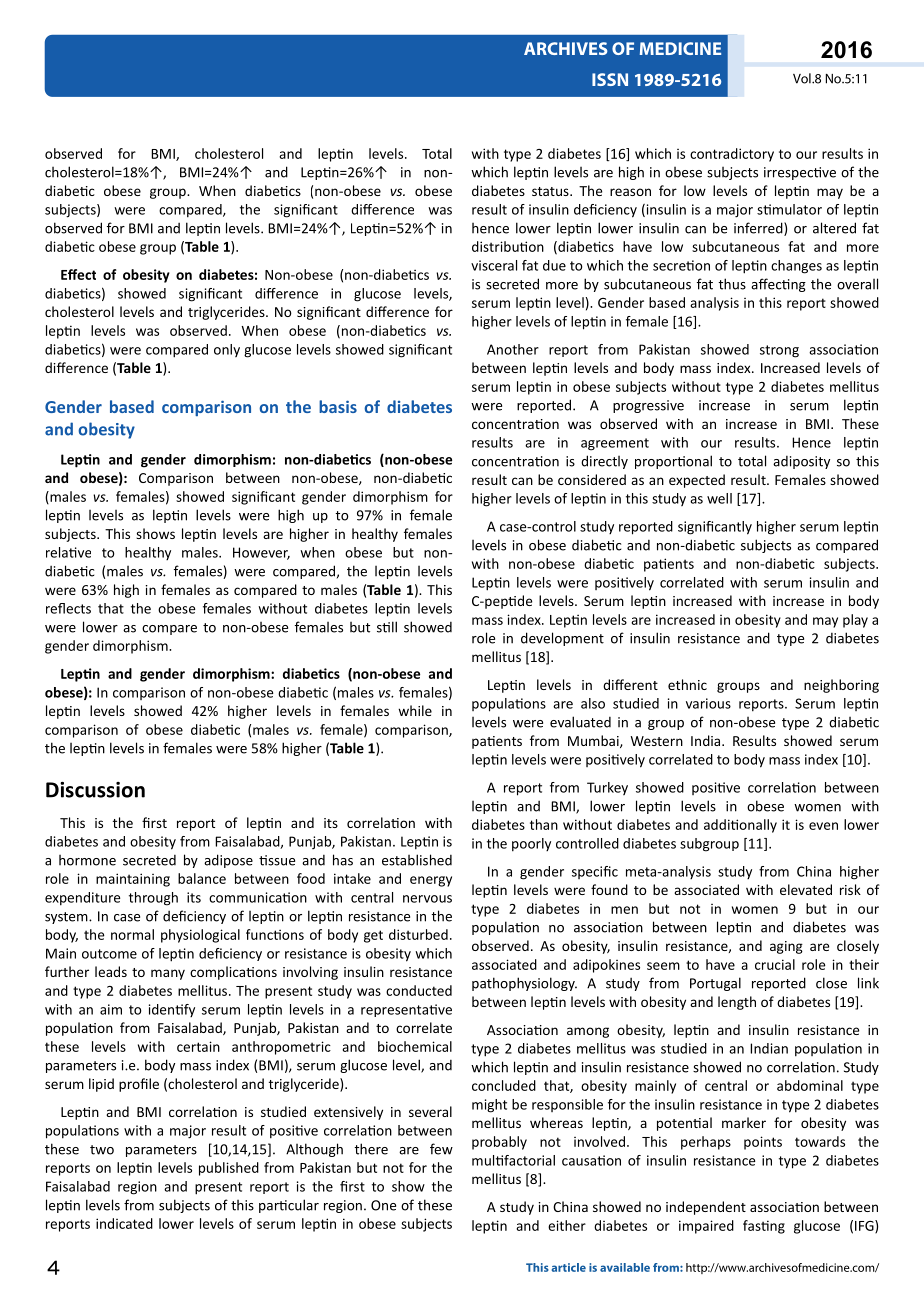 The width and height of the screenshot is (924, 1308). I want to click on neighboring, so click(841, 686).
